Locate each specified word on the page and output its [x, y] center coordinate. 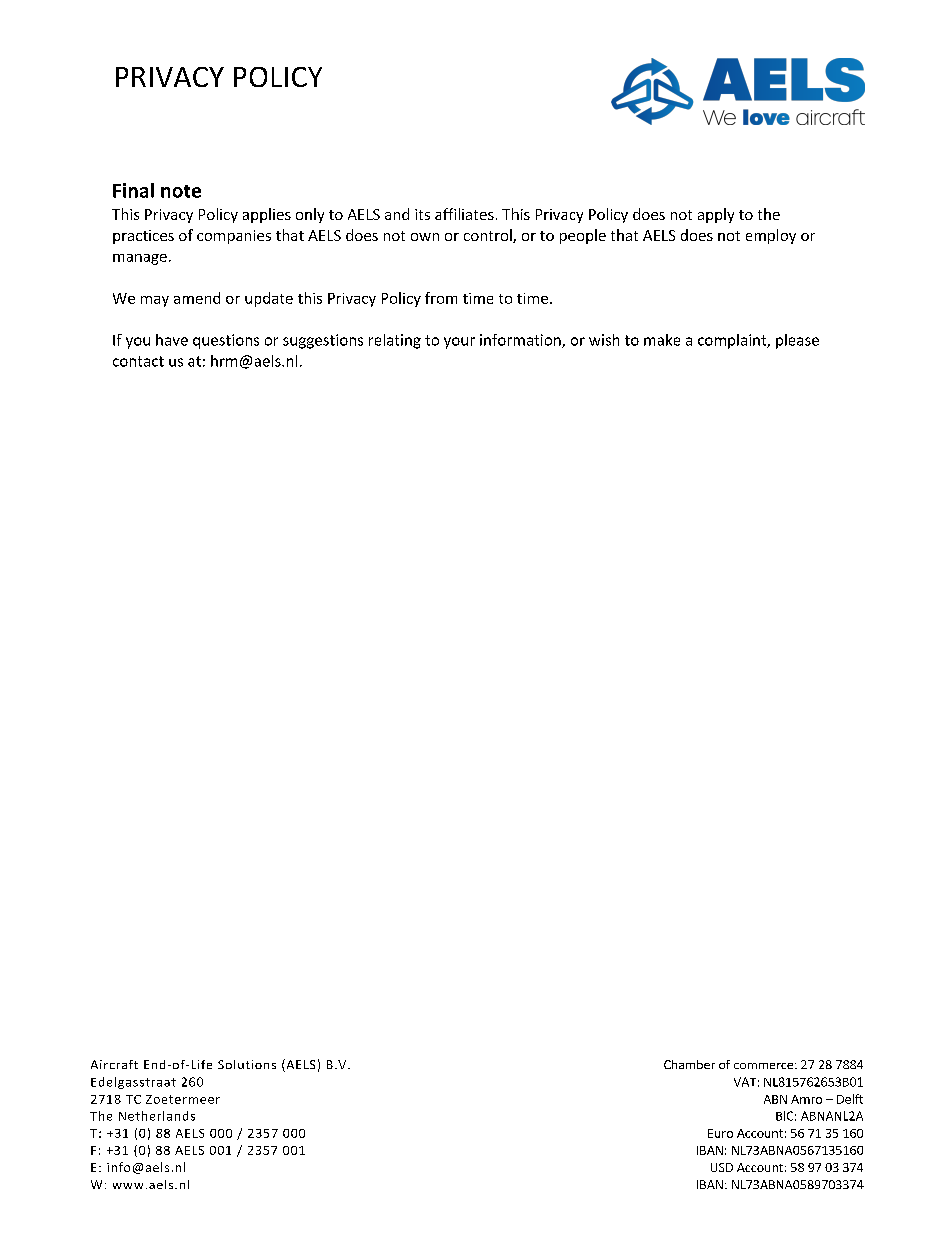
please [797, 341]
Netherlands [157, 1116]
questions [226, 341]
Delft [850, 1099]
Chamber [689, 1064]
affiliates [464, 214]
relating [395, 341]
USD [722, 1167]
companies [234, 237]
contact [138, 361]
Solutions [247, 1064]
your [459, 343]
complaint [733, 341]
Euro [720, 1133]
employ [771, 236]
